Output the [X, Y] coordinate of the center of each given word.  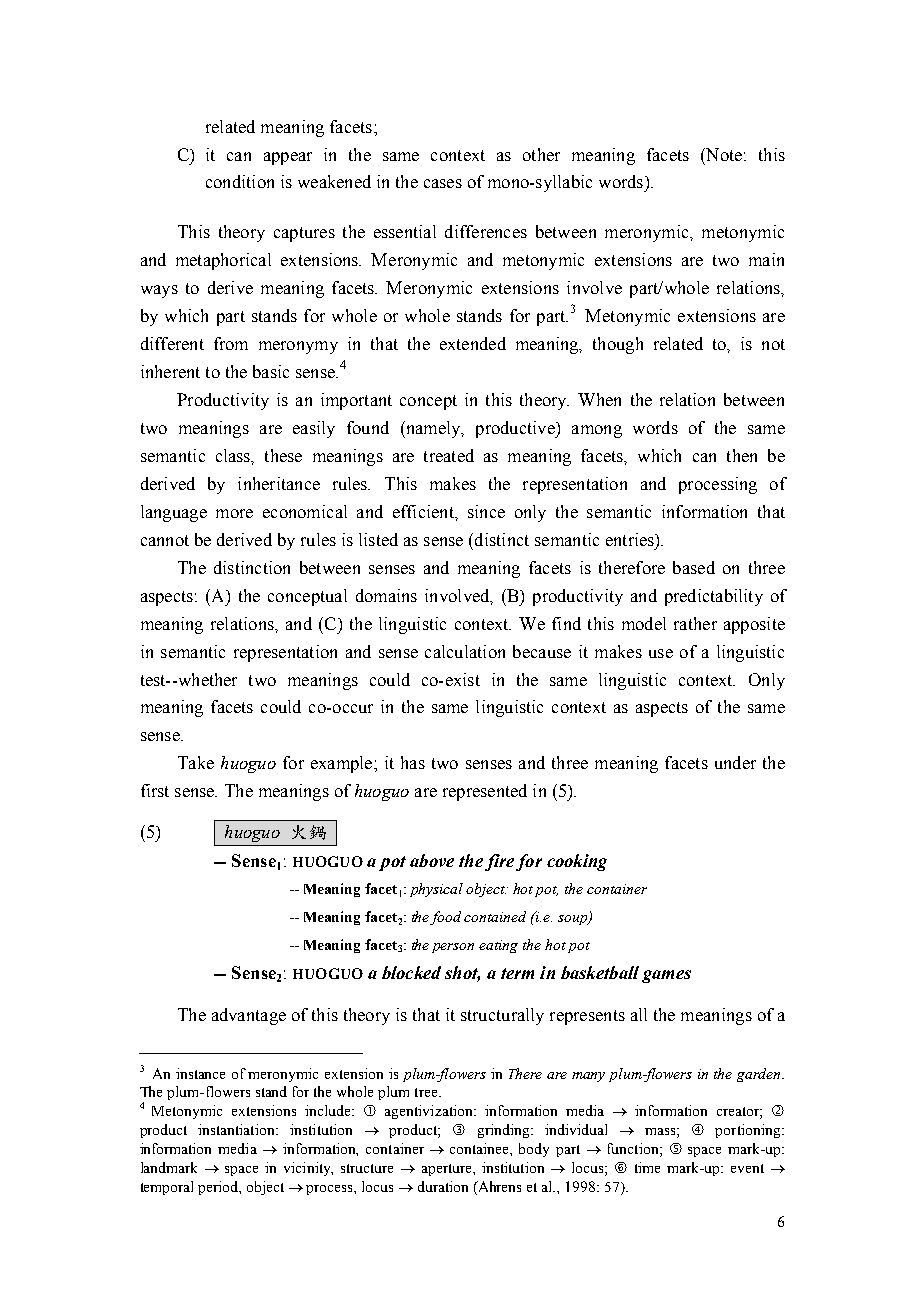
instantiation [237, 1129]
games [666, 976]
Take [196, 762]
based [694, 567]
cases [443, 183]
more [234, 513]
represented [485, 792]
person [453, 948]
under [735, 762]
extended [473, 343]
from [231, 343]
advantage [249, 1016]
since [486, 511]
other [541, 154]
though [618, 345]
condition [240, 181]
